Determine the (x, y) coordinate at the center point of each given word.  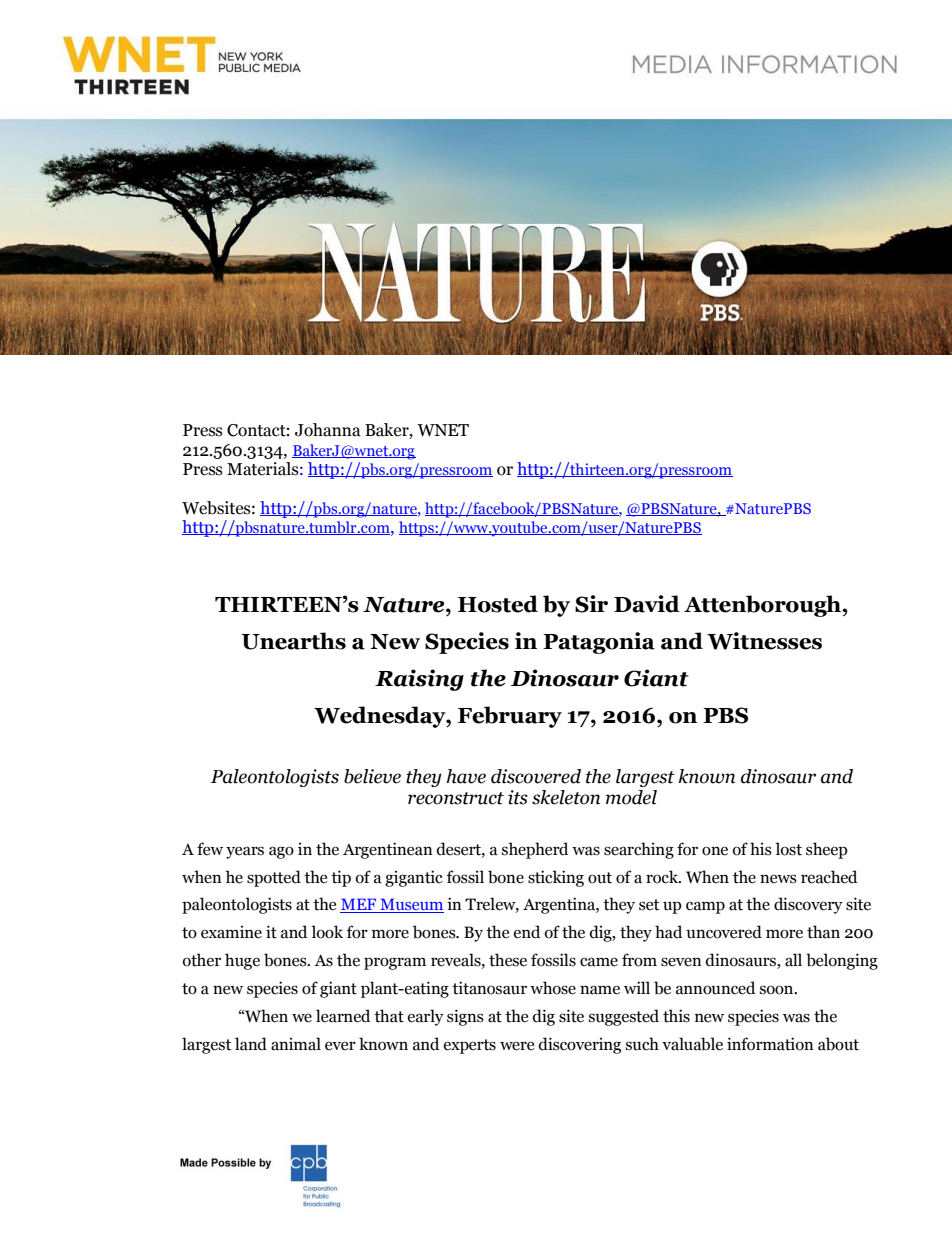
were (517, 1046)
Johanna (328, 430)
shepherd (535, 850)
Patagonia (599, 643)
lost (789, 849)
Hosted (498, 604)
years (245, 852)
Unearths (294, 641)
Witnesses (764, 641)
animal (296, 1044)
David (647, 604)
